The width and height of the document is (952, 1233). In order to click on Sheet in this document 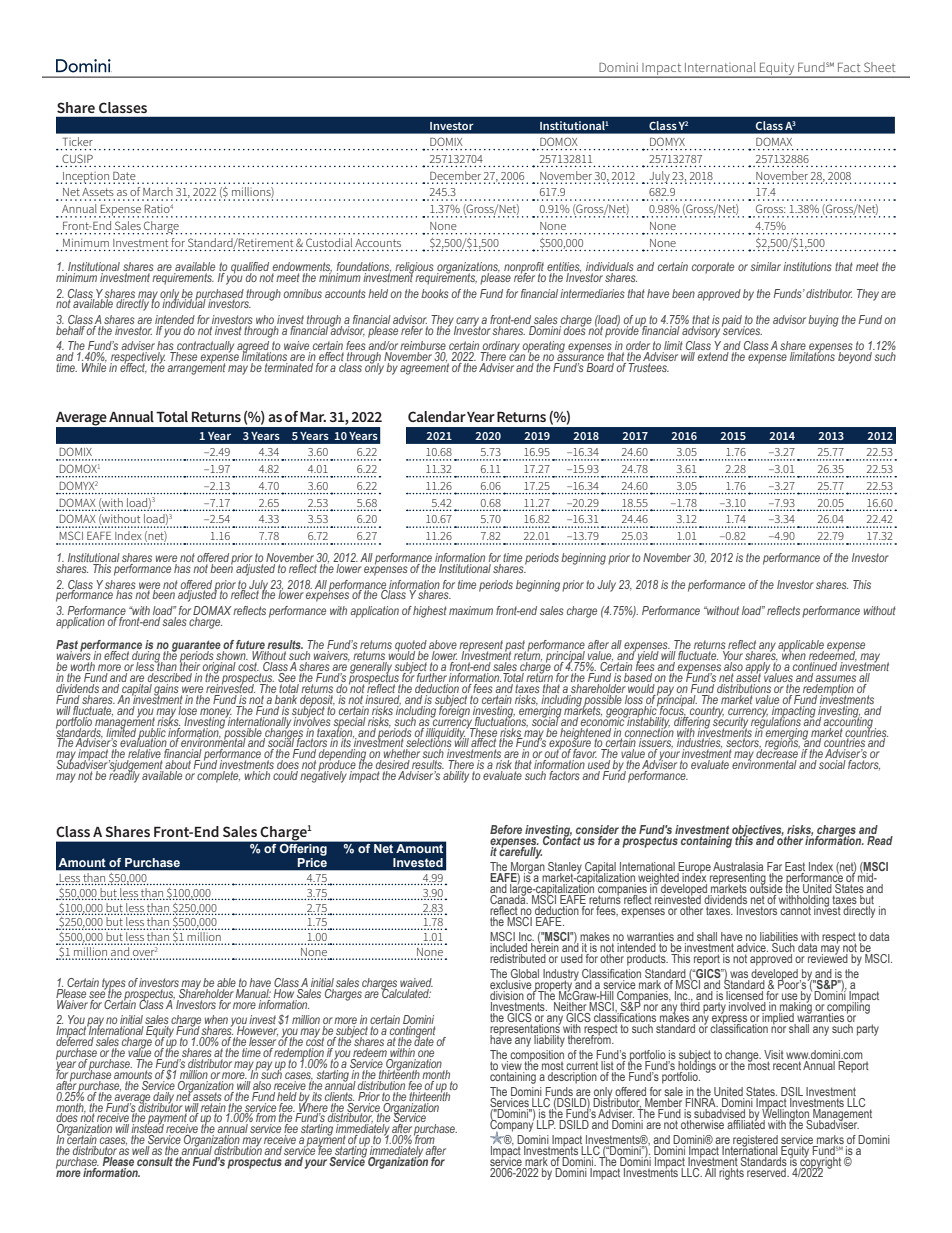, I will do `click(880, 67)`.
